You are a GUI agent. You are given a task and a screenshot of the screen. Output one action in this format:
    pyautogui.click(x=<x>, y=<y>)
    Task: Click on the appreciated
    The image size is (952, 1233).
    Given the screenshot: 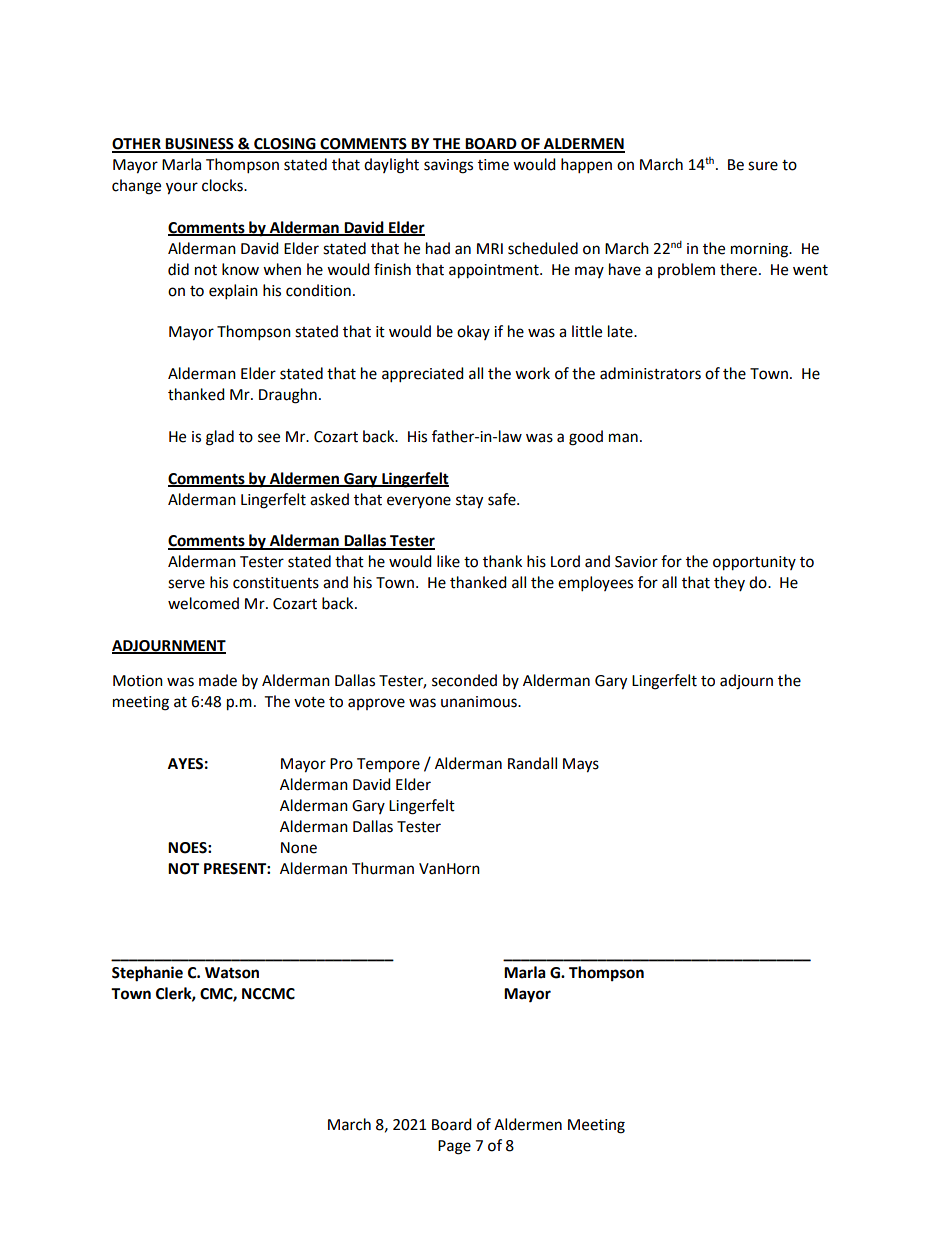 What is the action you would take?
    pyautogui.click(x=423, y=375)
